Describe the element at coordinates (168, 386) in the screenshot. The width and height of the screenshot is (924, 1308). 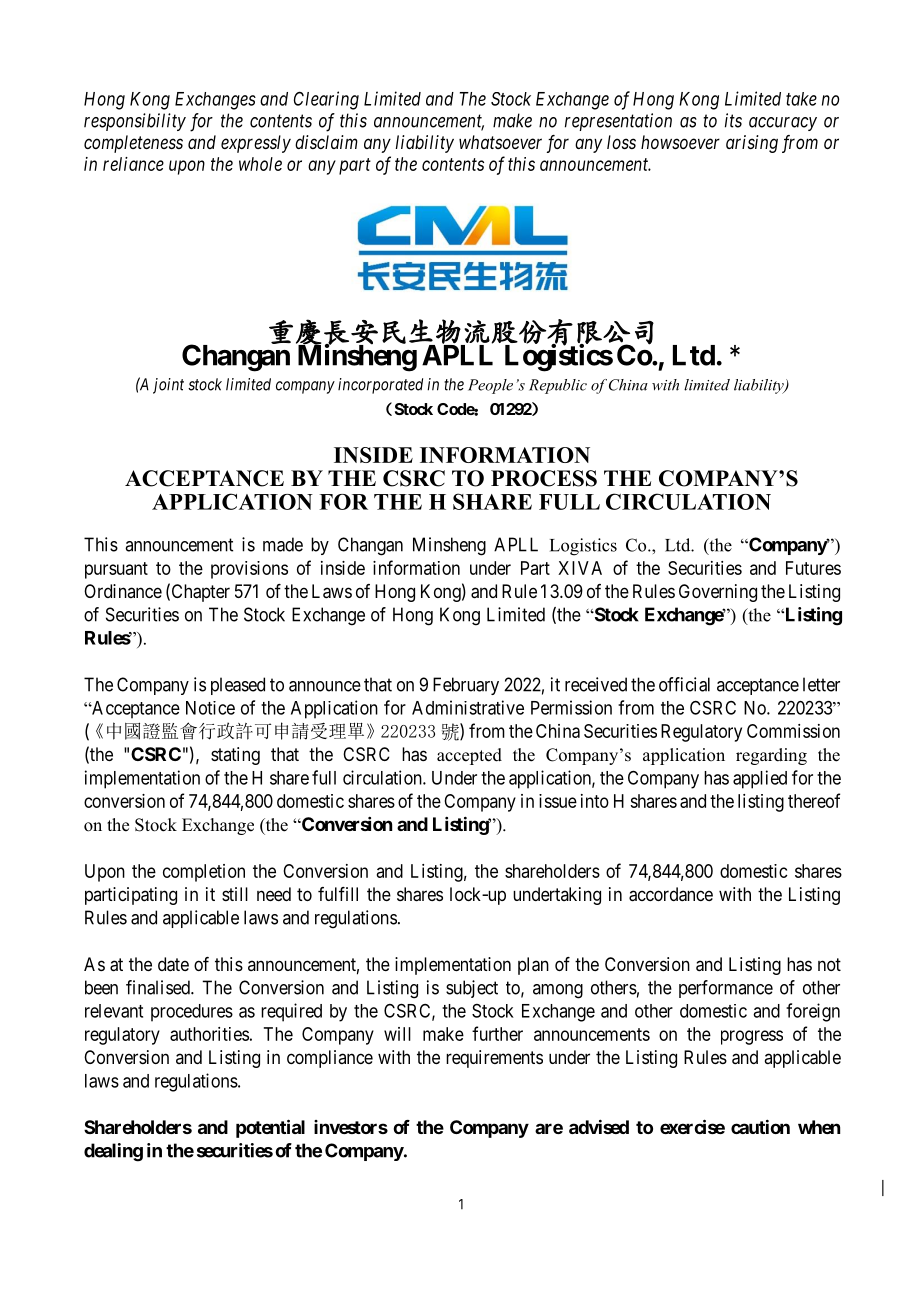
I see `joint` at that location.
